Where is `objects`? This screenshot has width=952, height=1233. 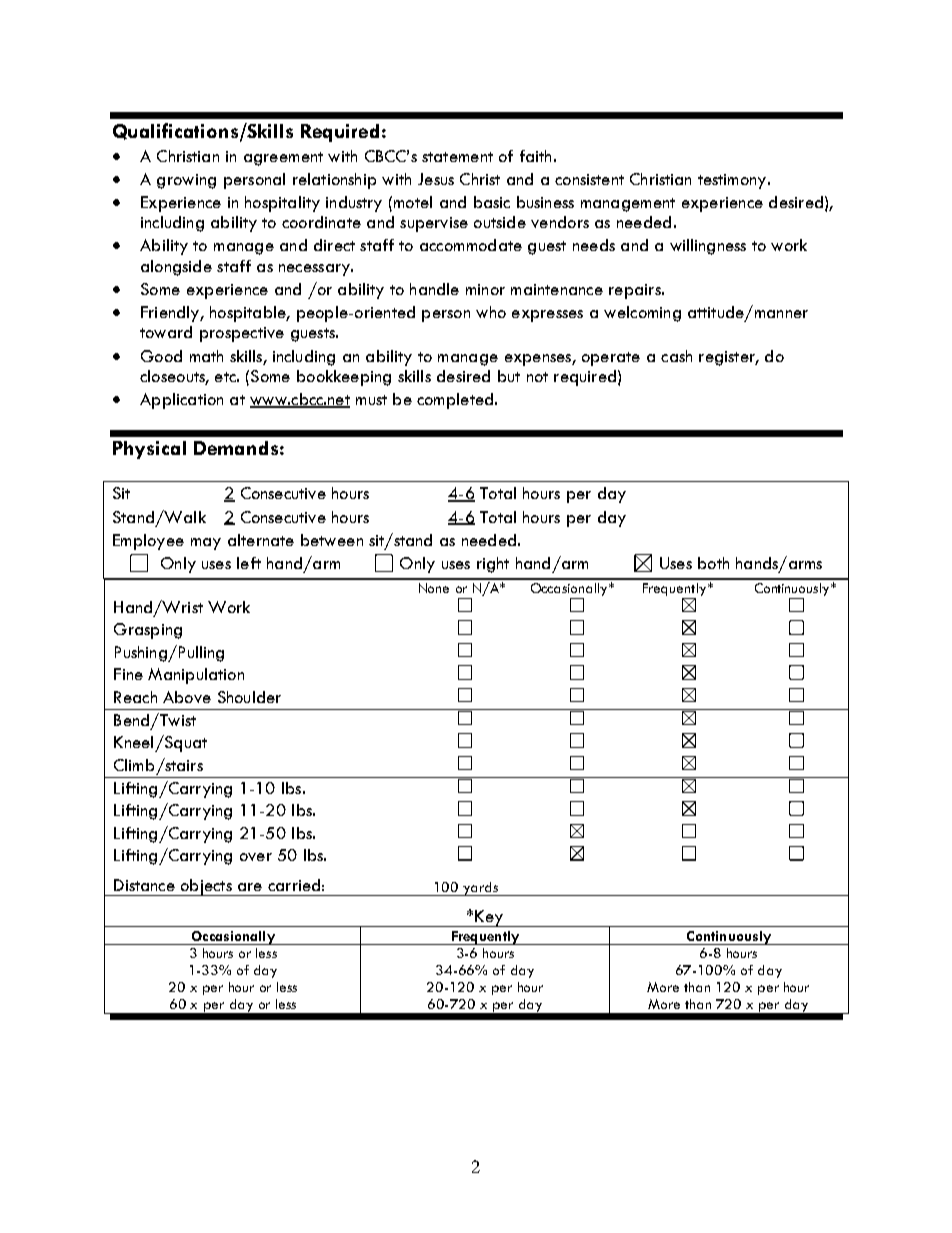 objects is located at coordinates (206, 887).
